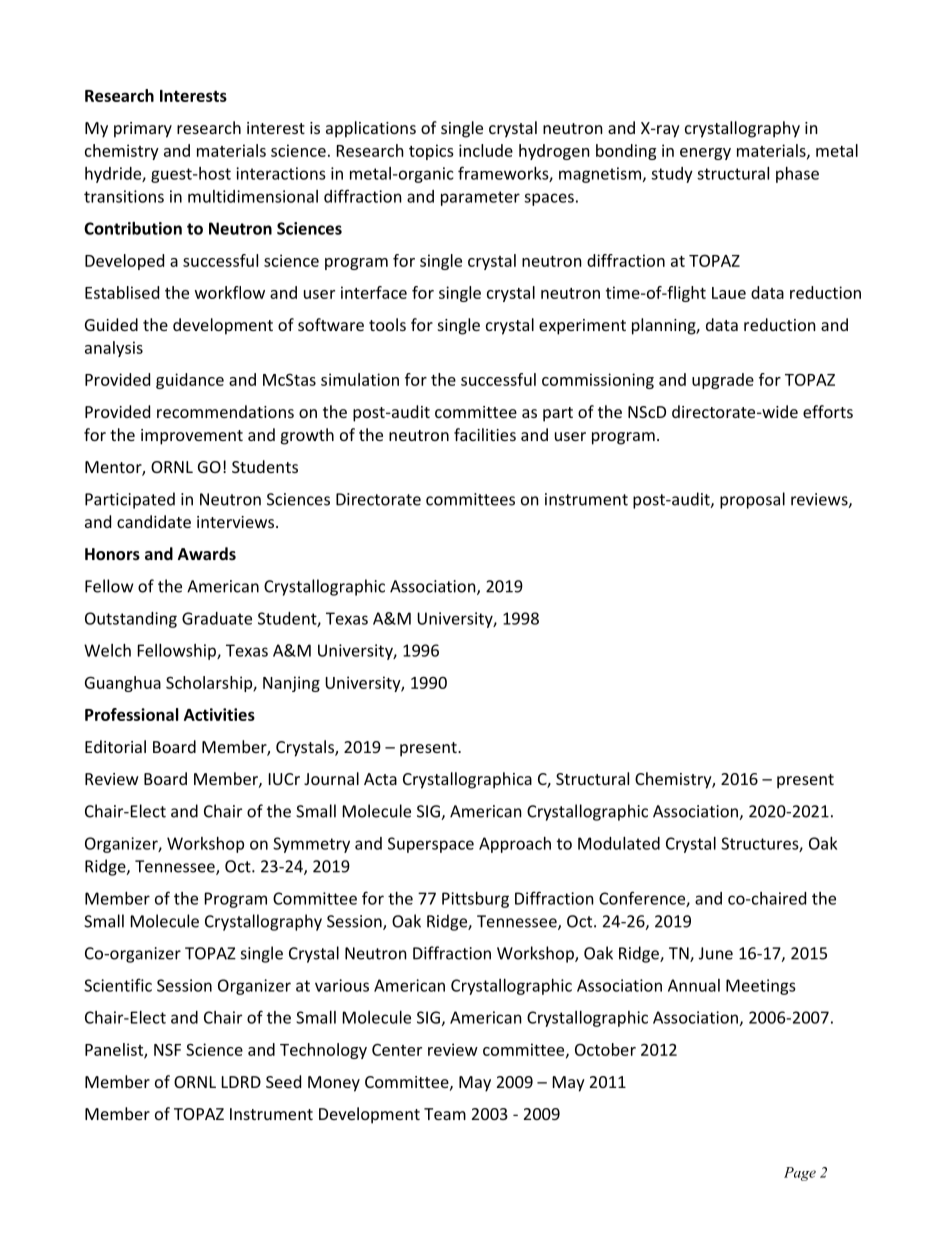  I want to click on Page, so click(800, 1174).
